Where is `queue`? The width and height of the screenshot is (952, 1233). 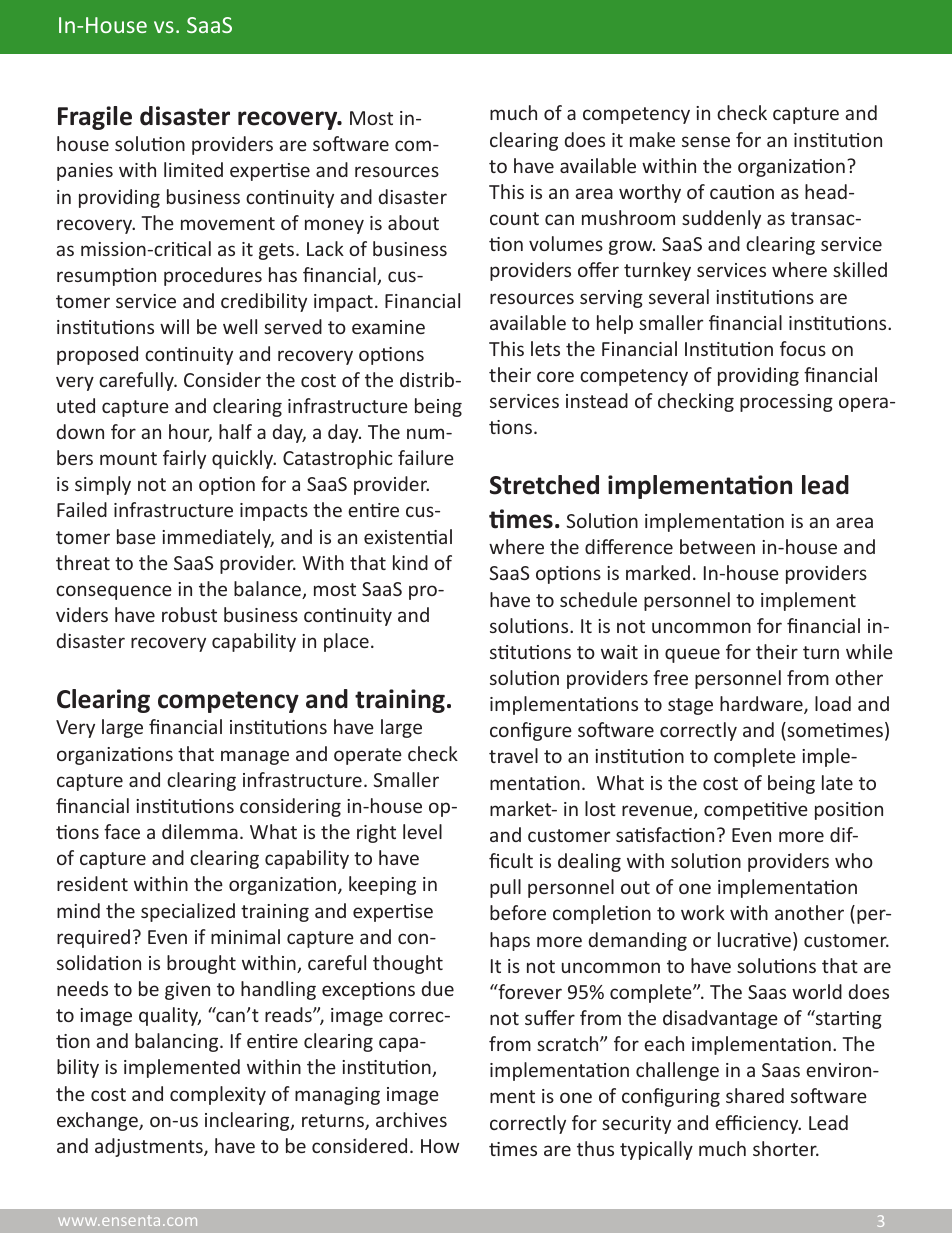 queue is located at coordinates (692, 655).
